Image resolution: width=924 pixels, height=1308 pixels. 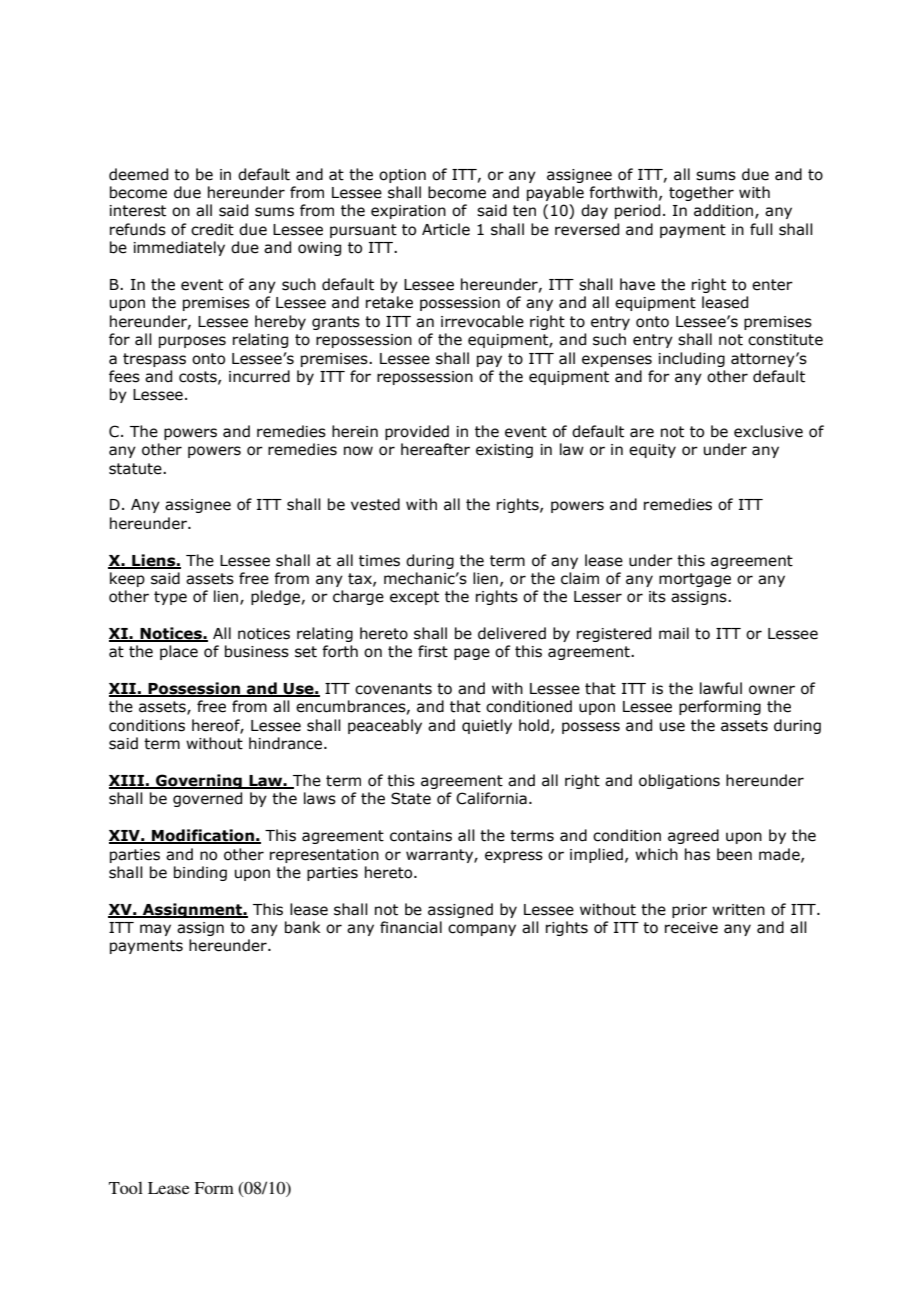 I want to click on statute, so click(x=136, y=469).
